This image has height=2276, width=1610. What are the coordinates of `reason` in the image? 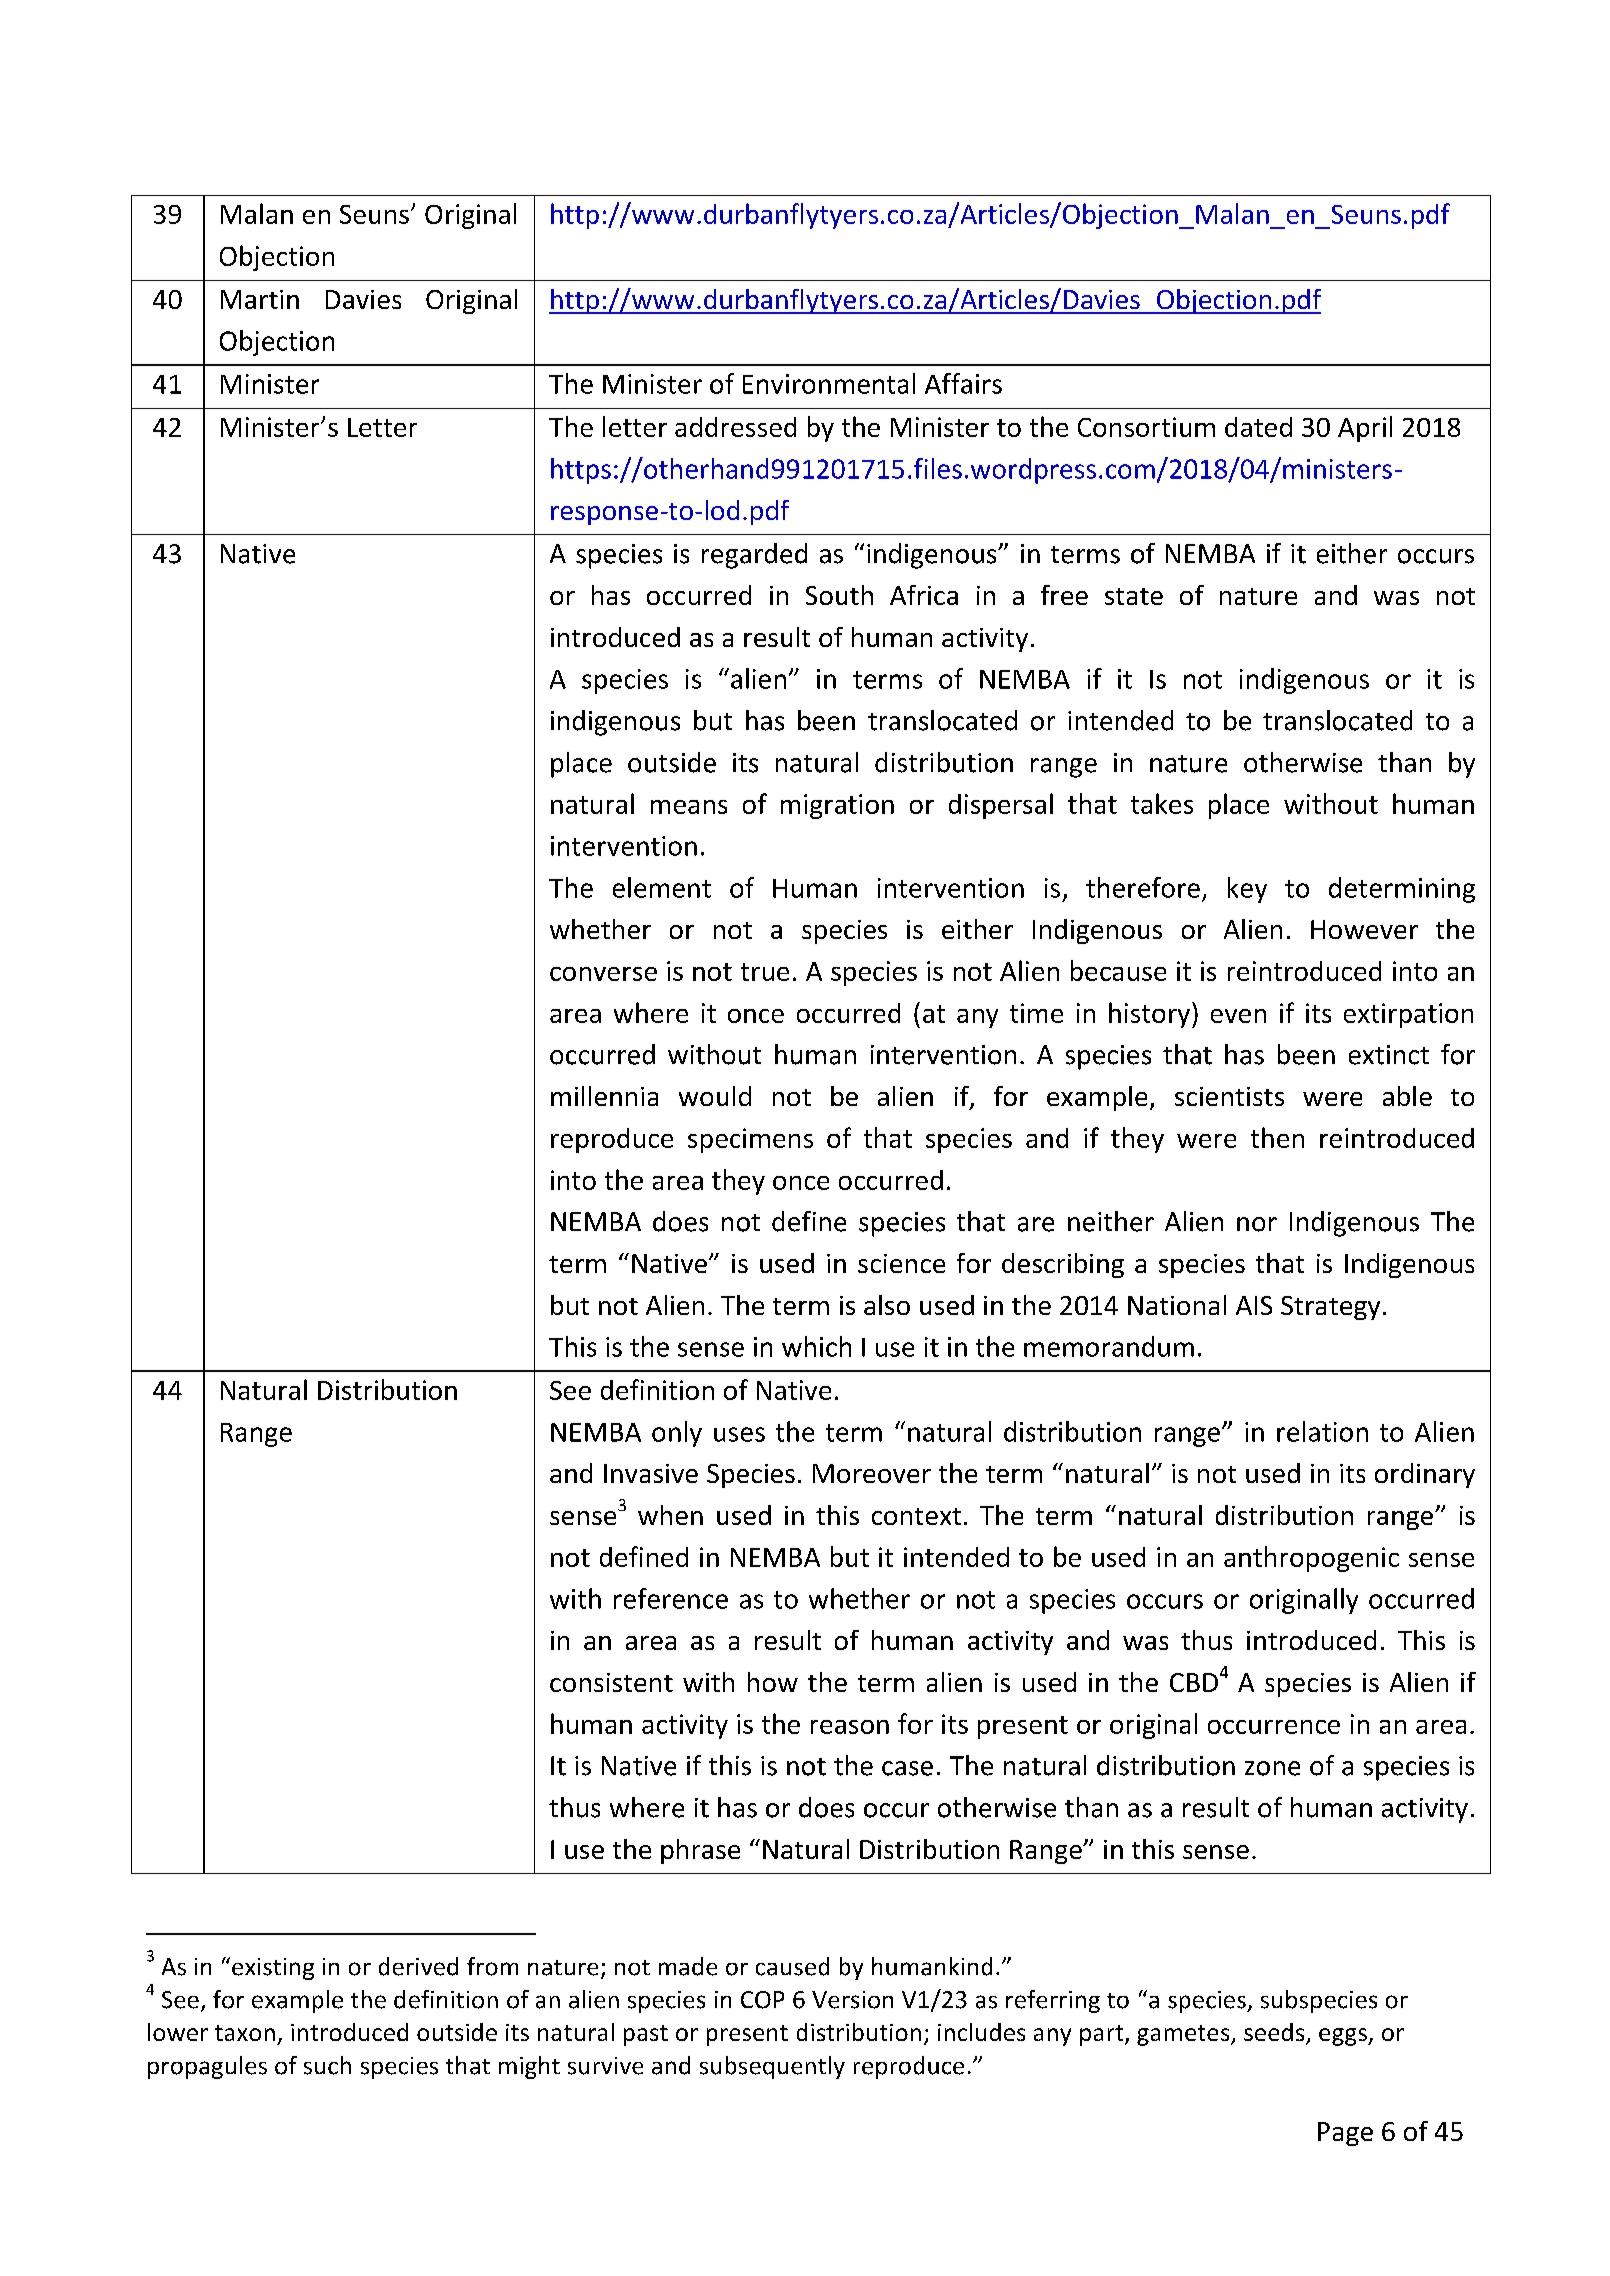 It's located at (850, 1727).
